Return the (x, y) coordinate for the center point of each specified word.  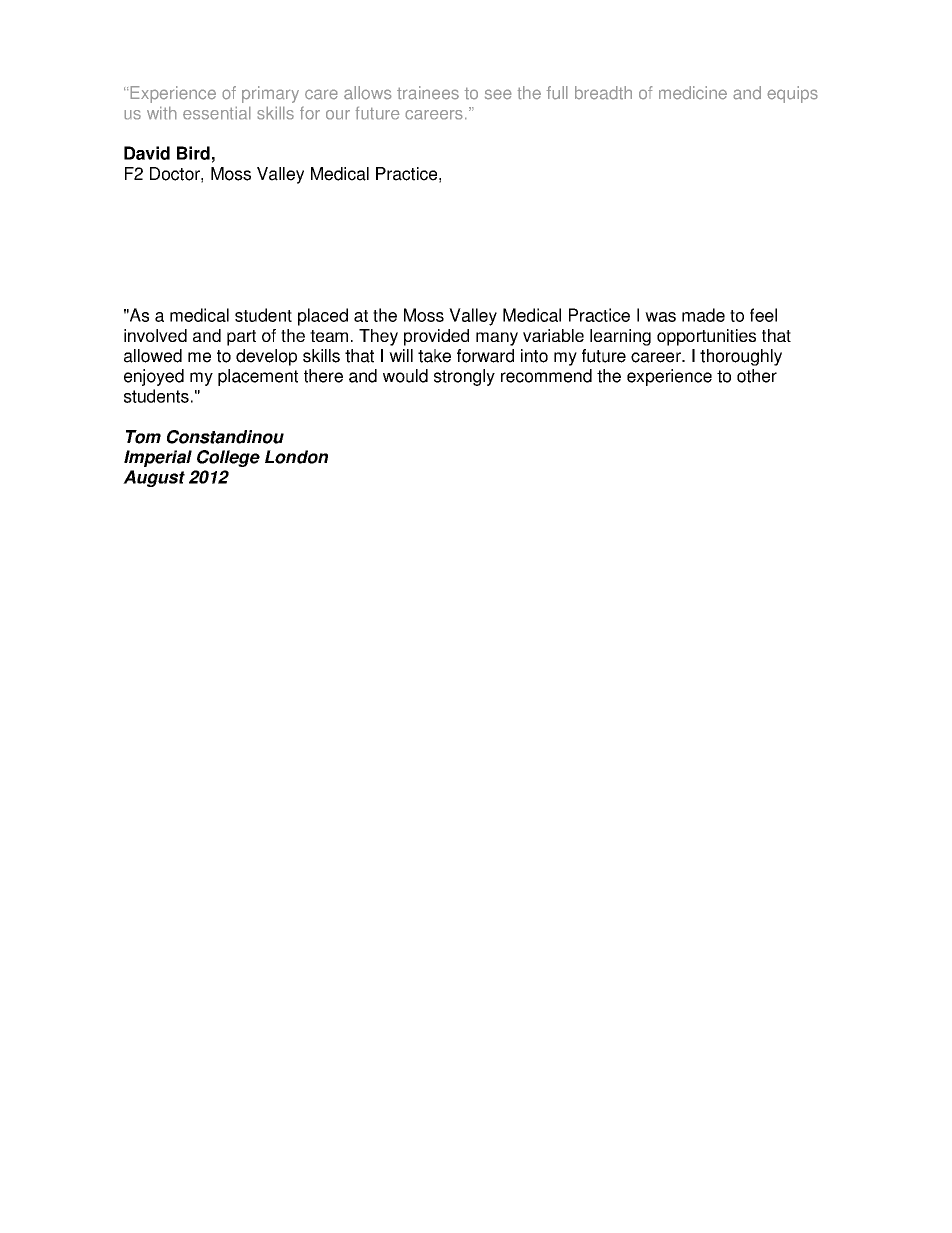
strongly (464, 377)
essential (217, 113)
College (228, 458)
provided (436, 337)
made (703, 315)
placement (258, 377)
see (498, 94)
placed (323, 317)
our (338, 115)
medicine (693, 93)
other (757, 376)
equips (792, 94)
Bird (193, 153)
